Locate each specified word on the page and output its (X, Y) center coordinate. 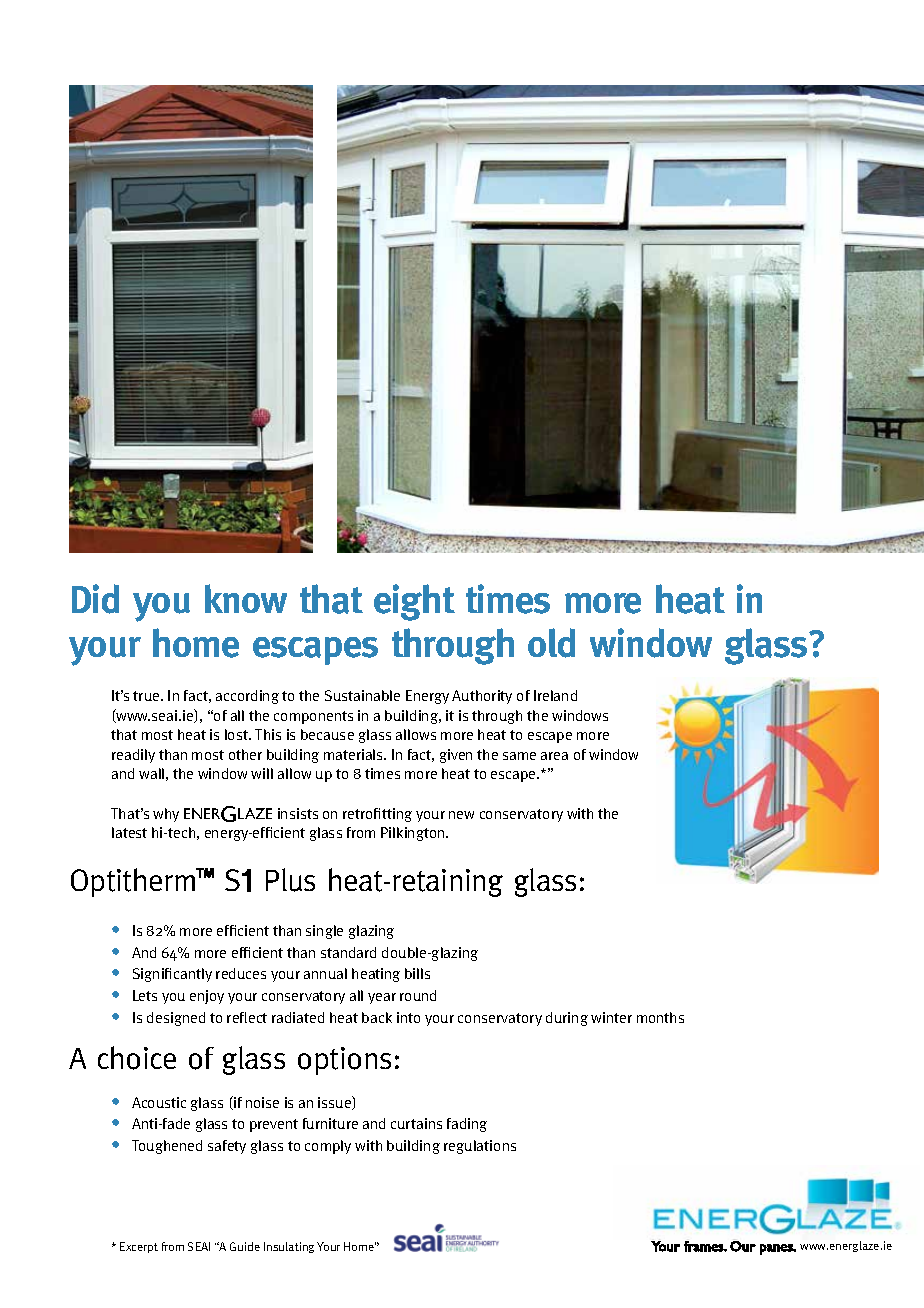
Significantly (172, 975)
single (324, 932)
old (551, 643)
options (344, 1061)
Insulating (289, 1247)
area (554, 756)
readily (133, 756)
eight (414, 602)
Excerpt (139, 1247)
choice (137, 1058)
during (567, 1019)
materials (355, 754)
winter (611, 1017)
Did (95, 599)
